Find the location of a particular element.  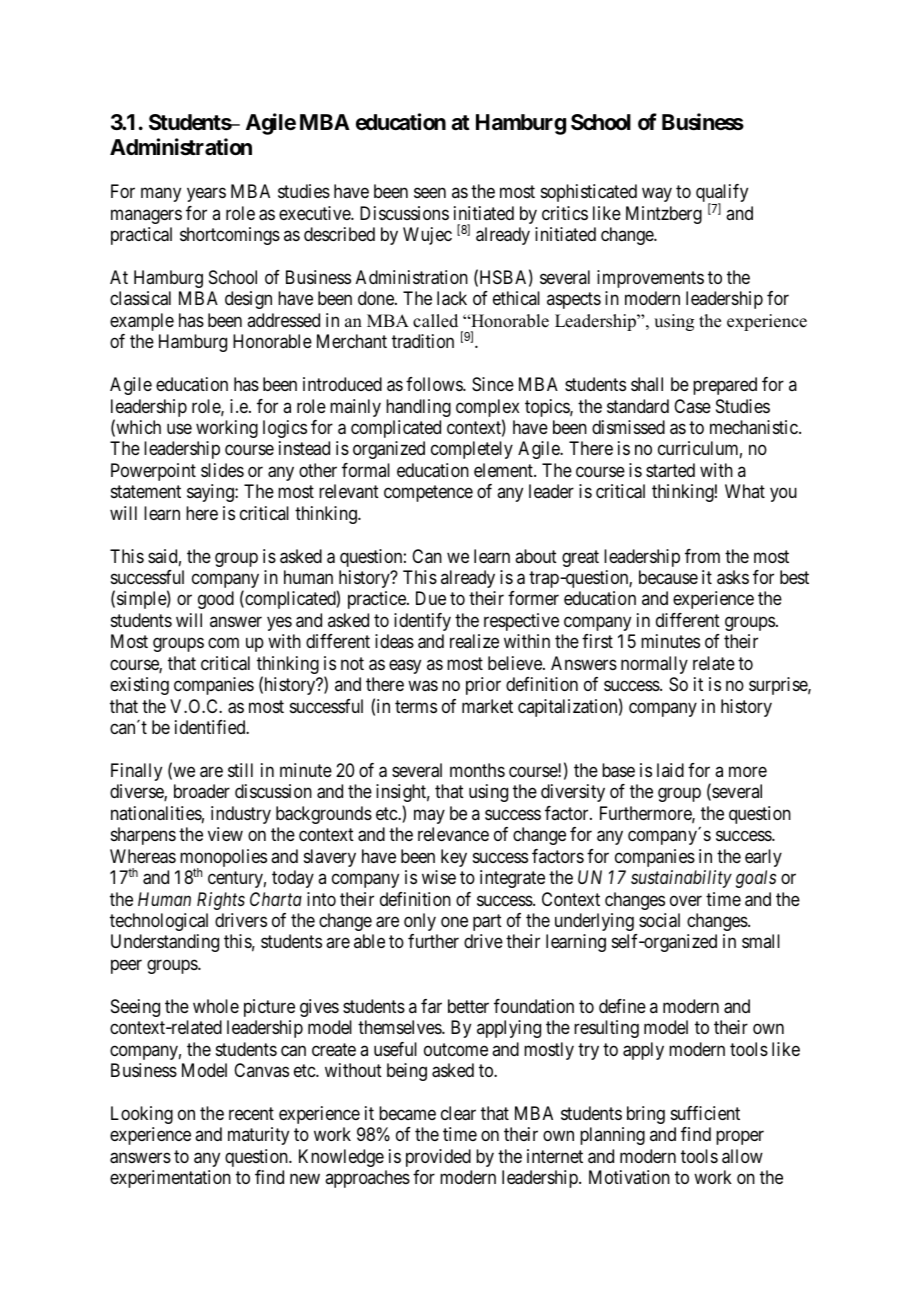

from is located at coordinates (702, 556).
